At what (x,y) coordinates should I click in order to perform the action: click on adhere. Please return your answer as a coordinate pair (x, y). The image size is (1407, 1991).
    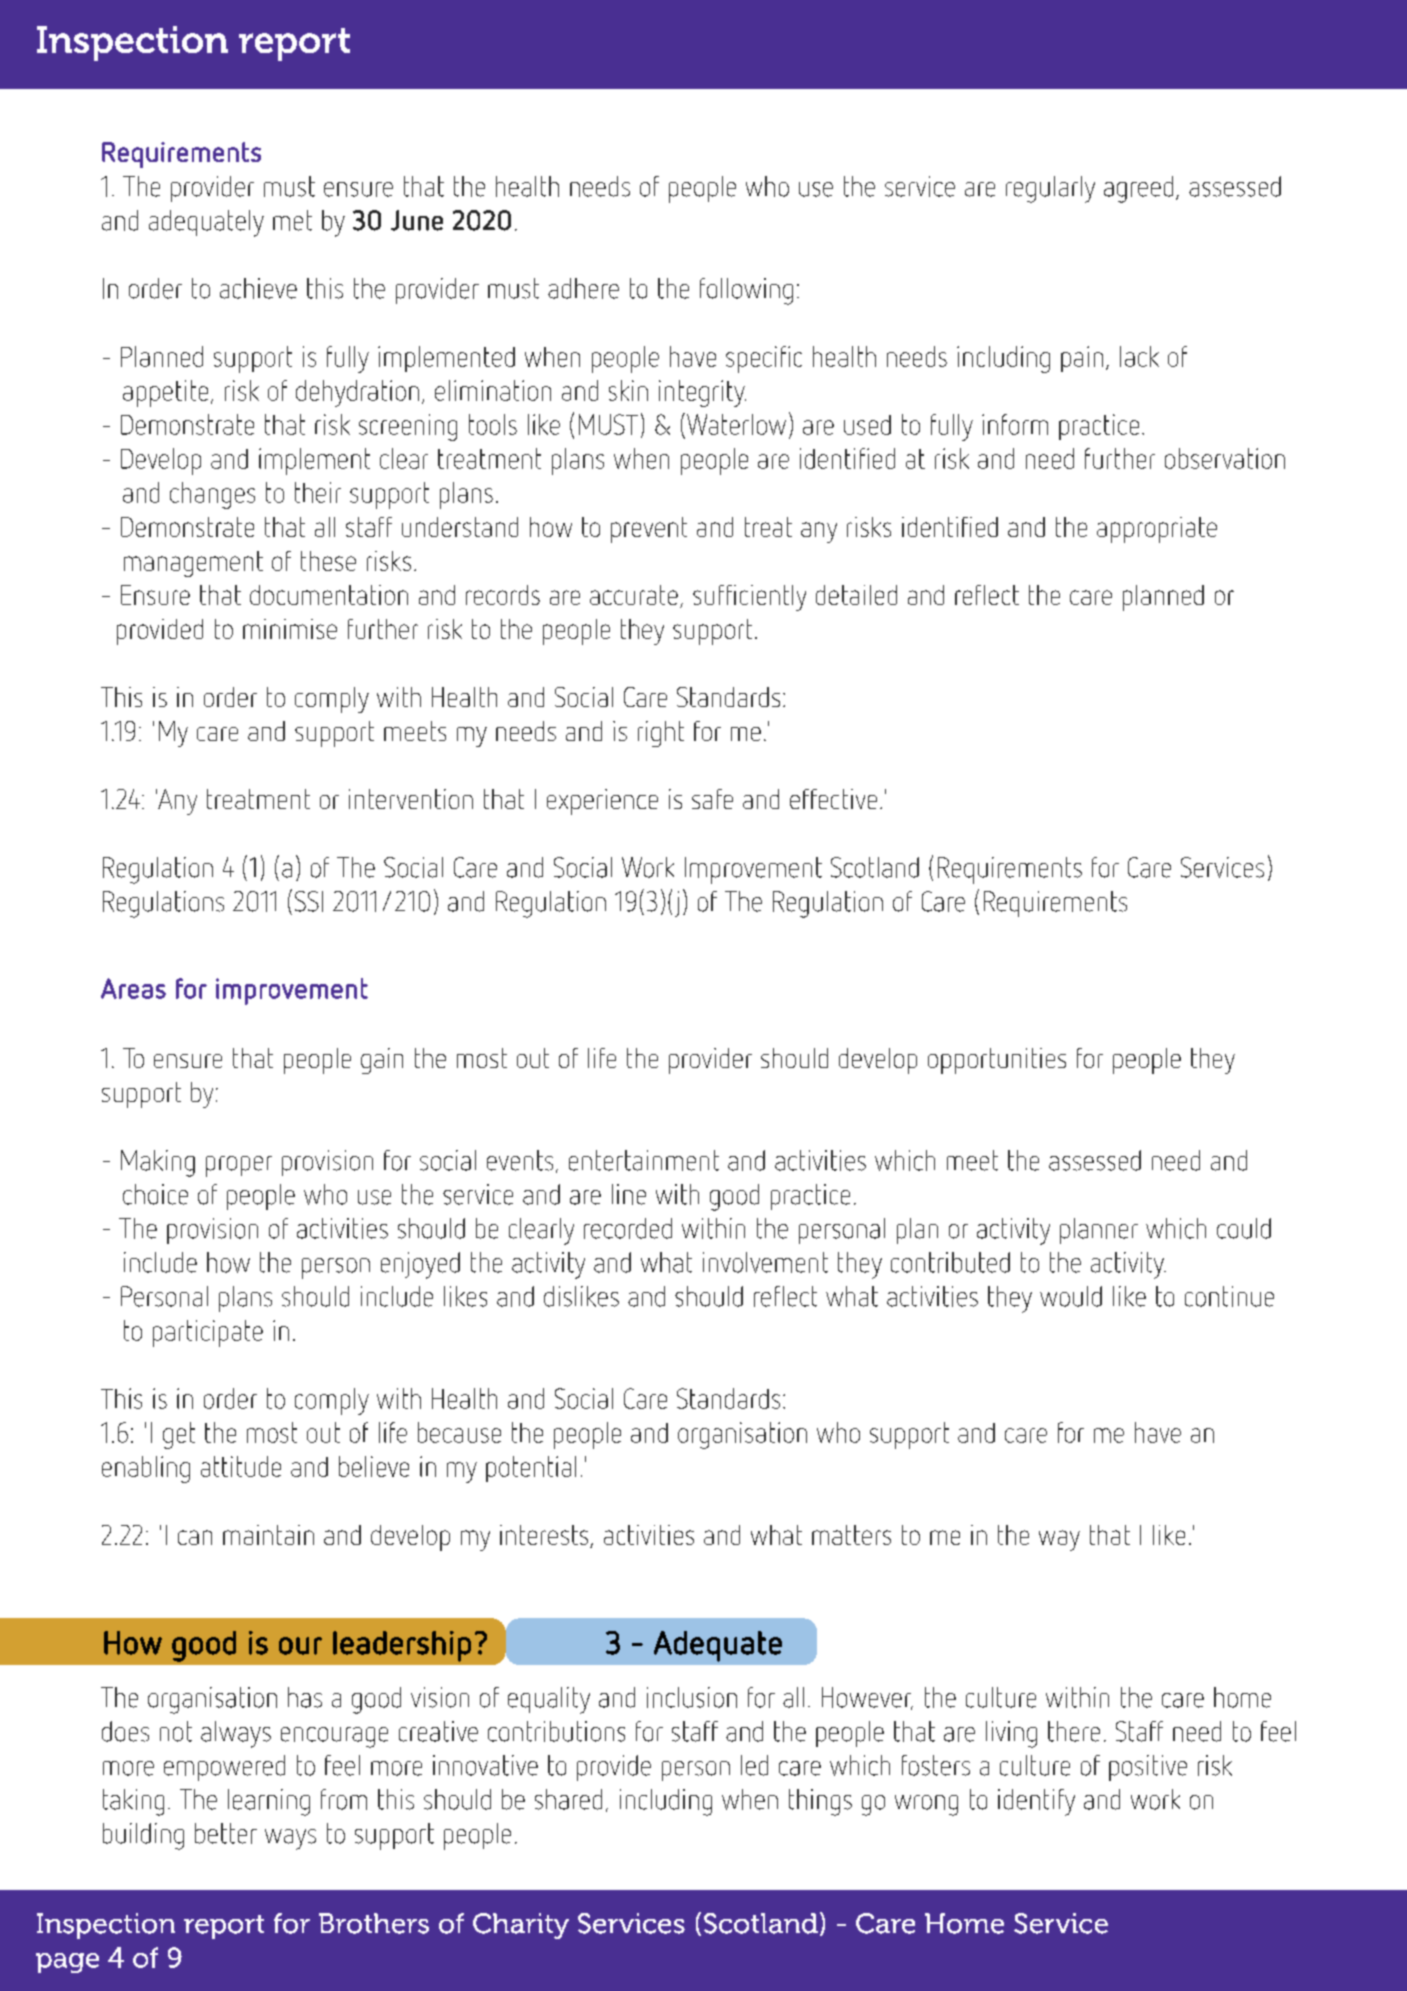
    Looking at the image, I should click on (583, 288).
